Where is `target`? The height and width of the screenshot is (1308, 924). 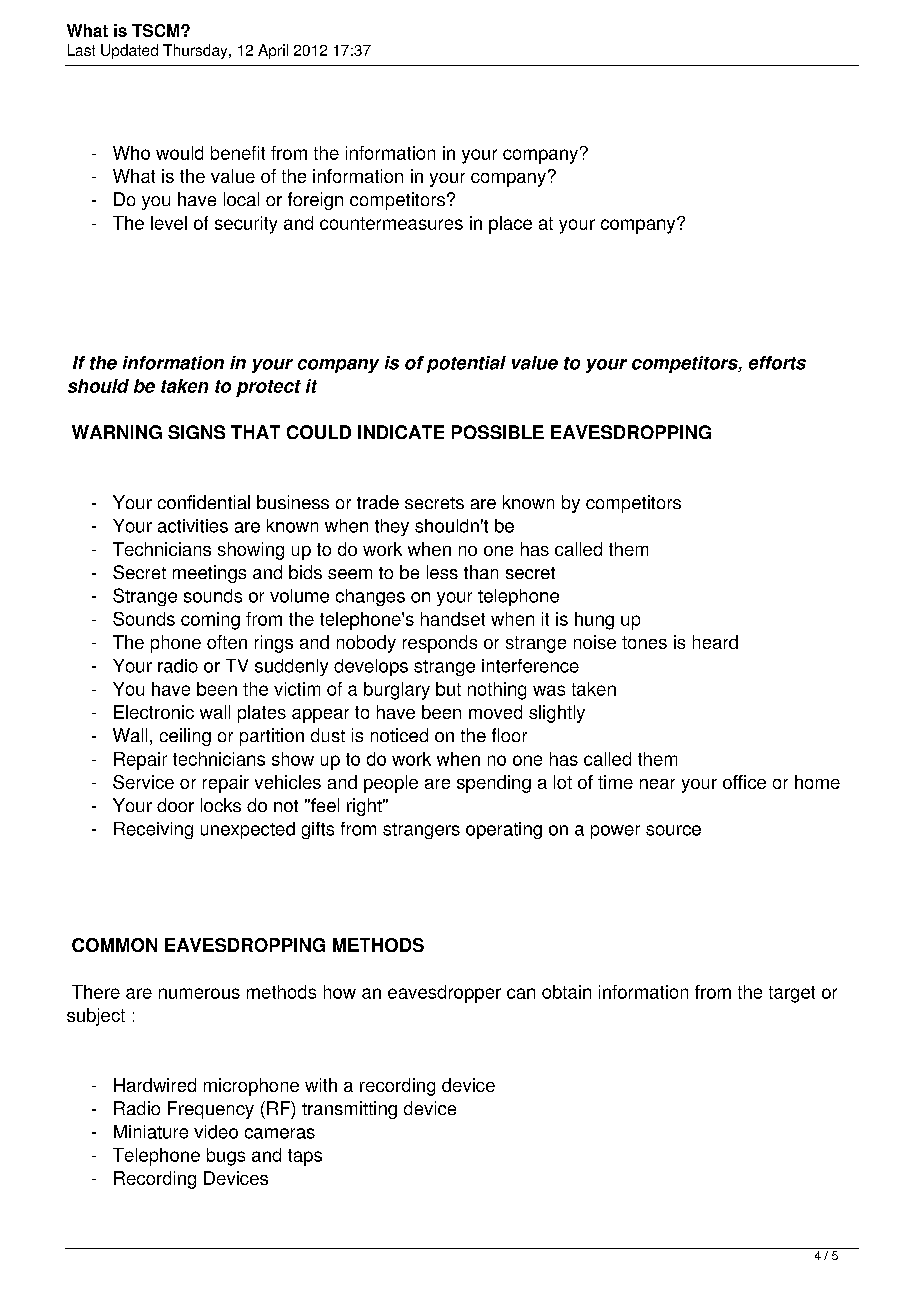
target is located at coordinates (792, 994).
